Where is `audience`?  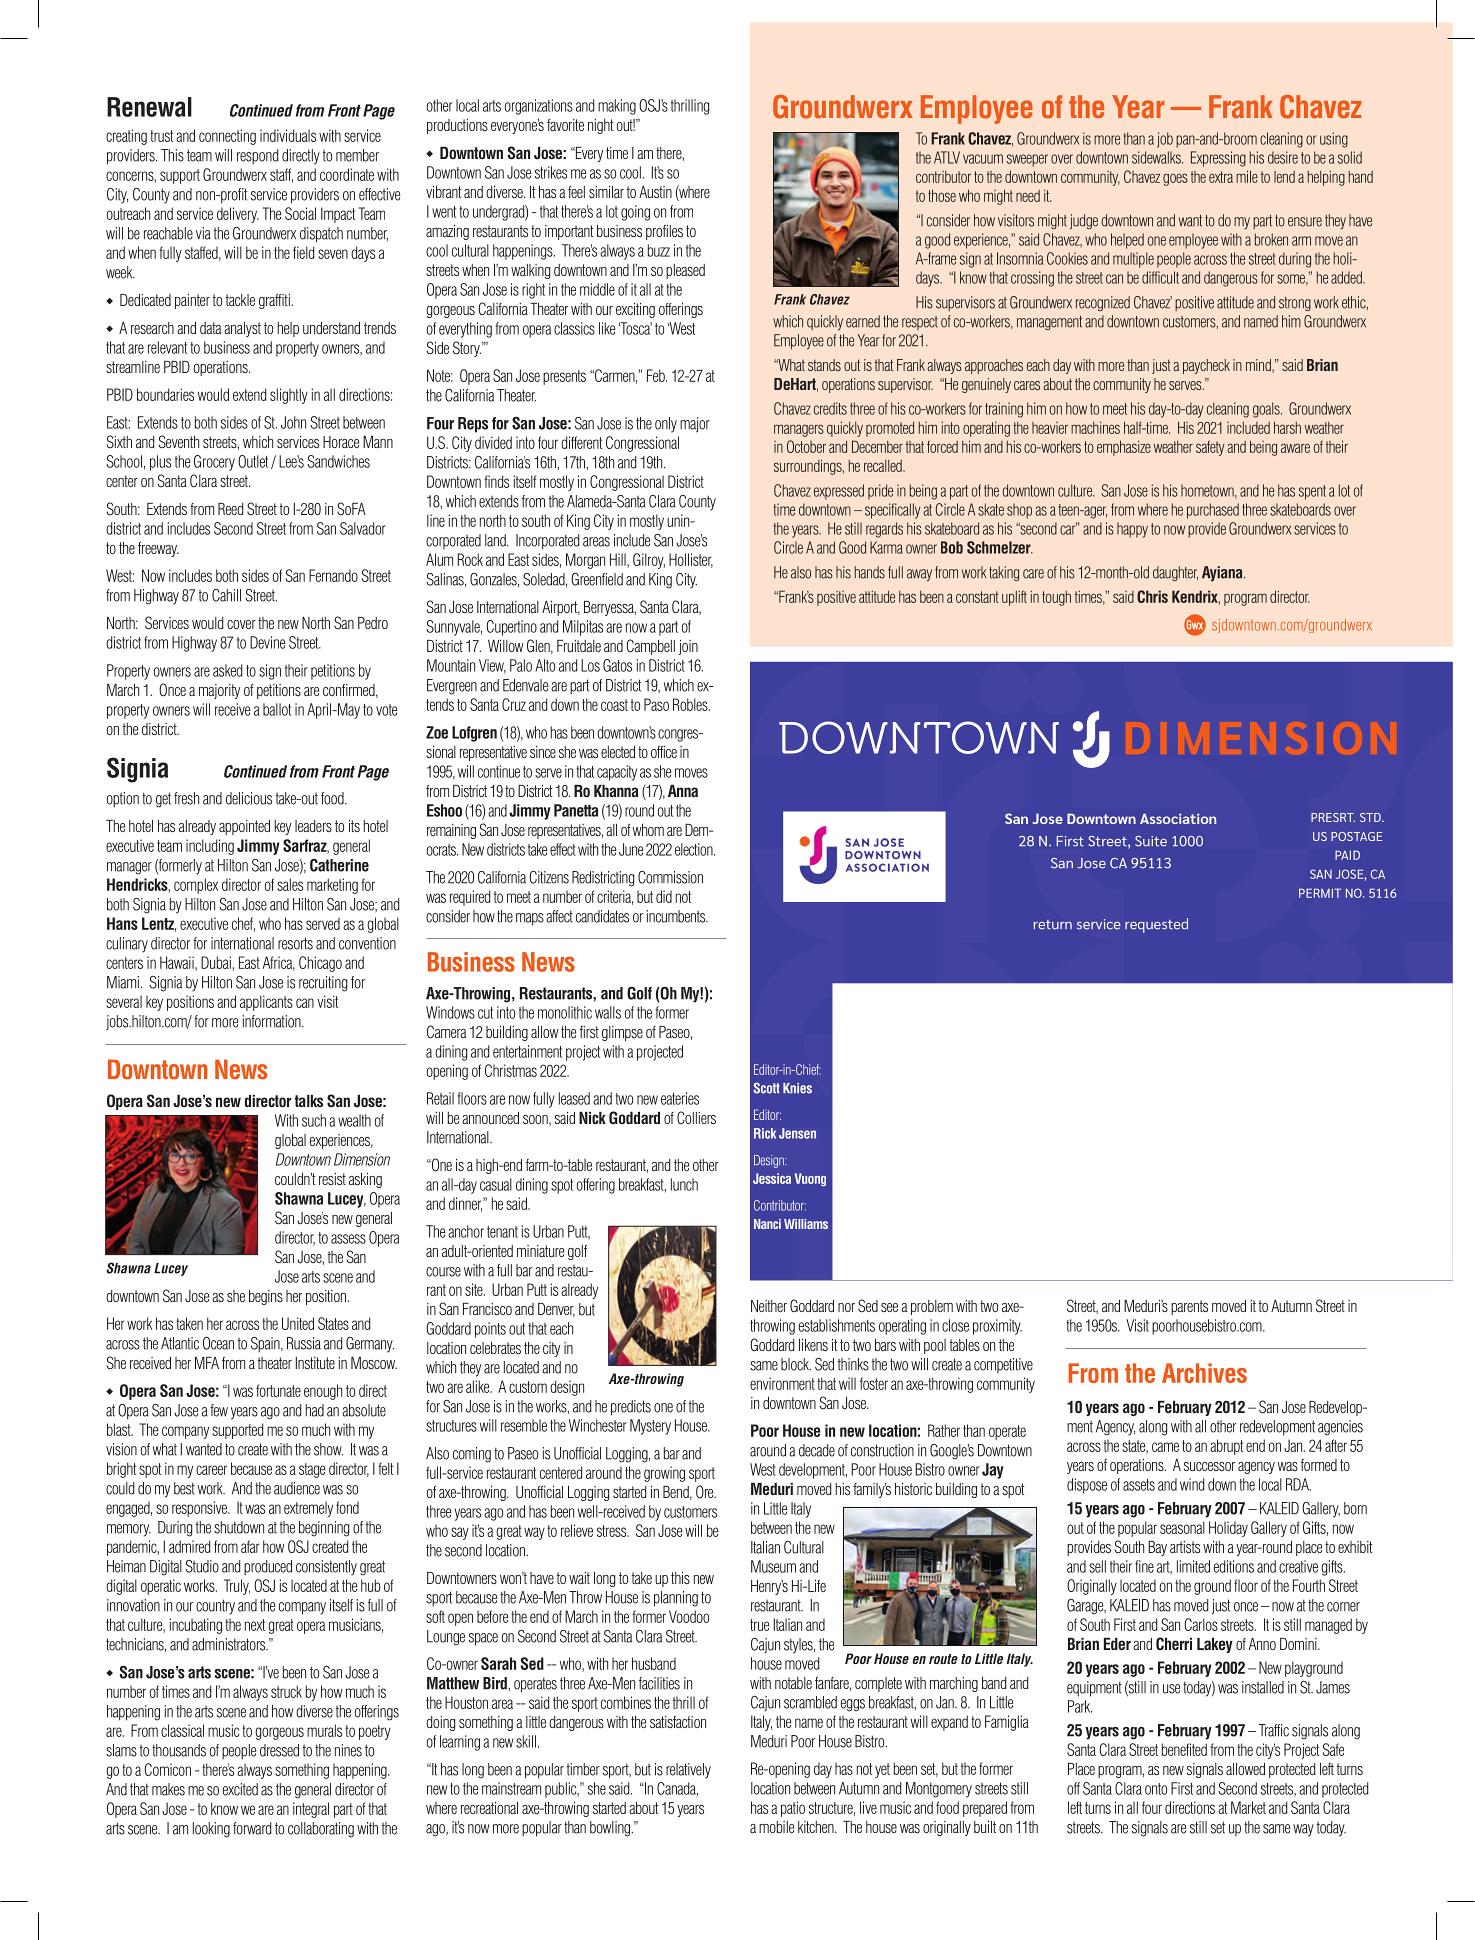 audience is located at coordinates (297, 1488).
